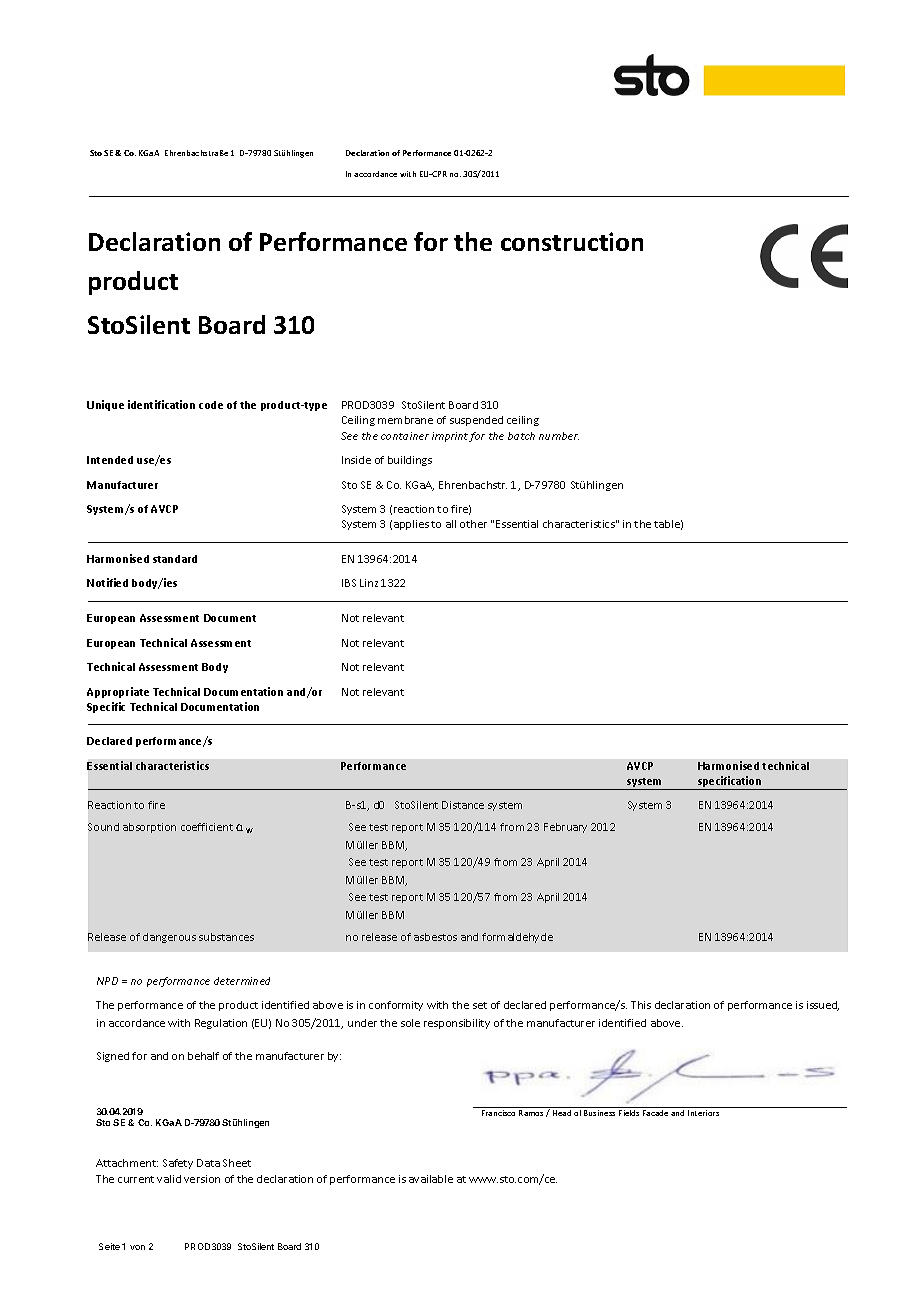  Describe the element at coordinates (118, 692) in the image. I see `Appropriate` at that location.
